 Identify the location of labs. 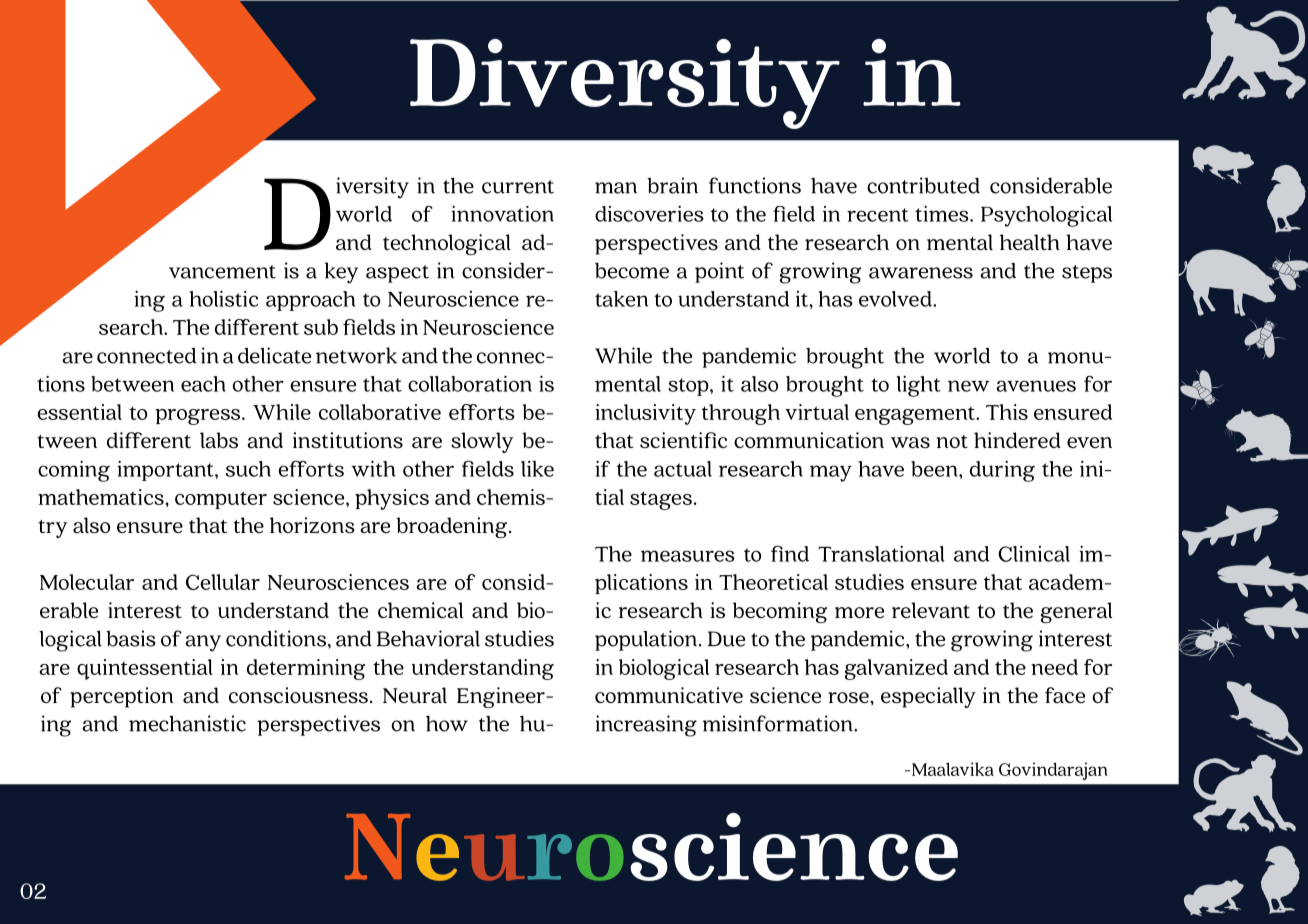
(219, 440).
